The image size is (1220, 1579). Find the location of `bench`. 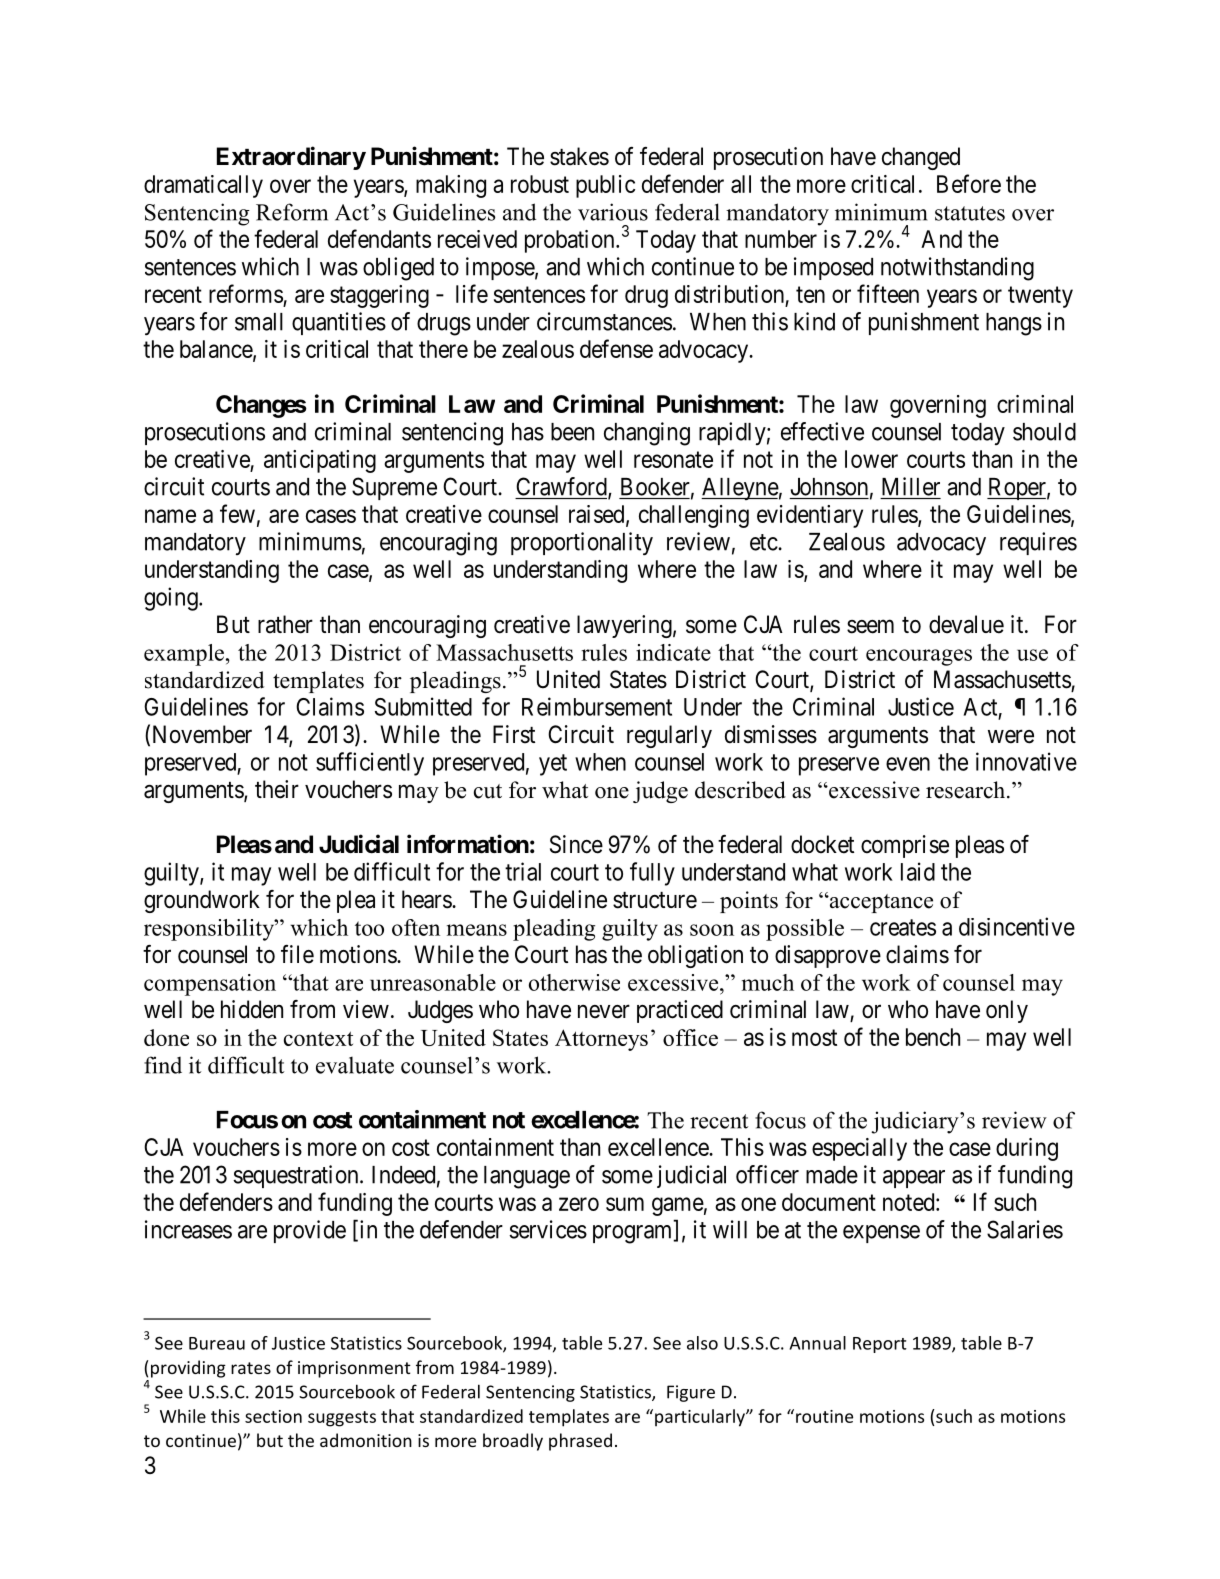

bench is located at coordinates (933, 1037).
